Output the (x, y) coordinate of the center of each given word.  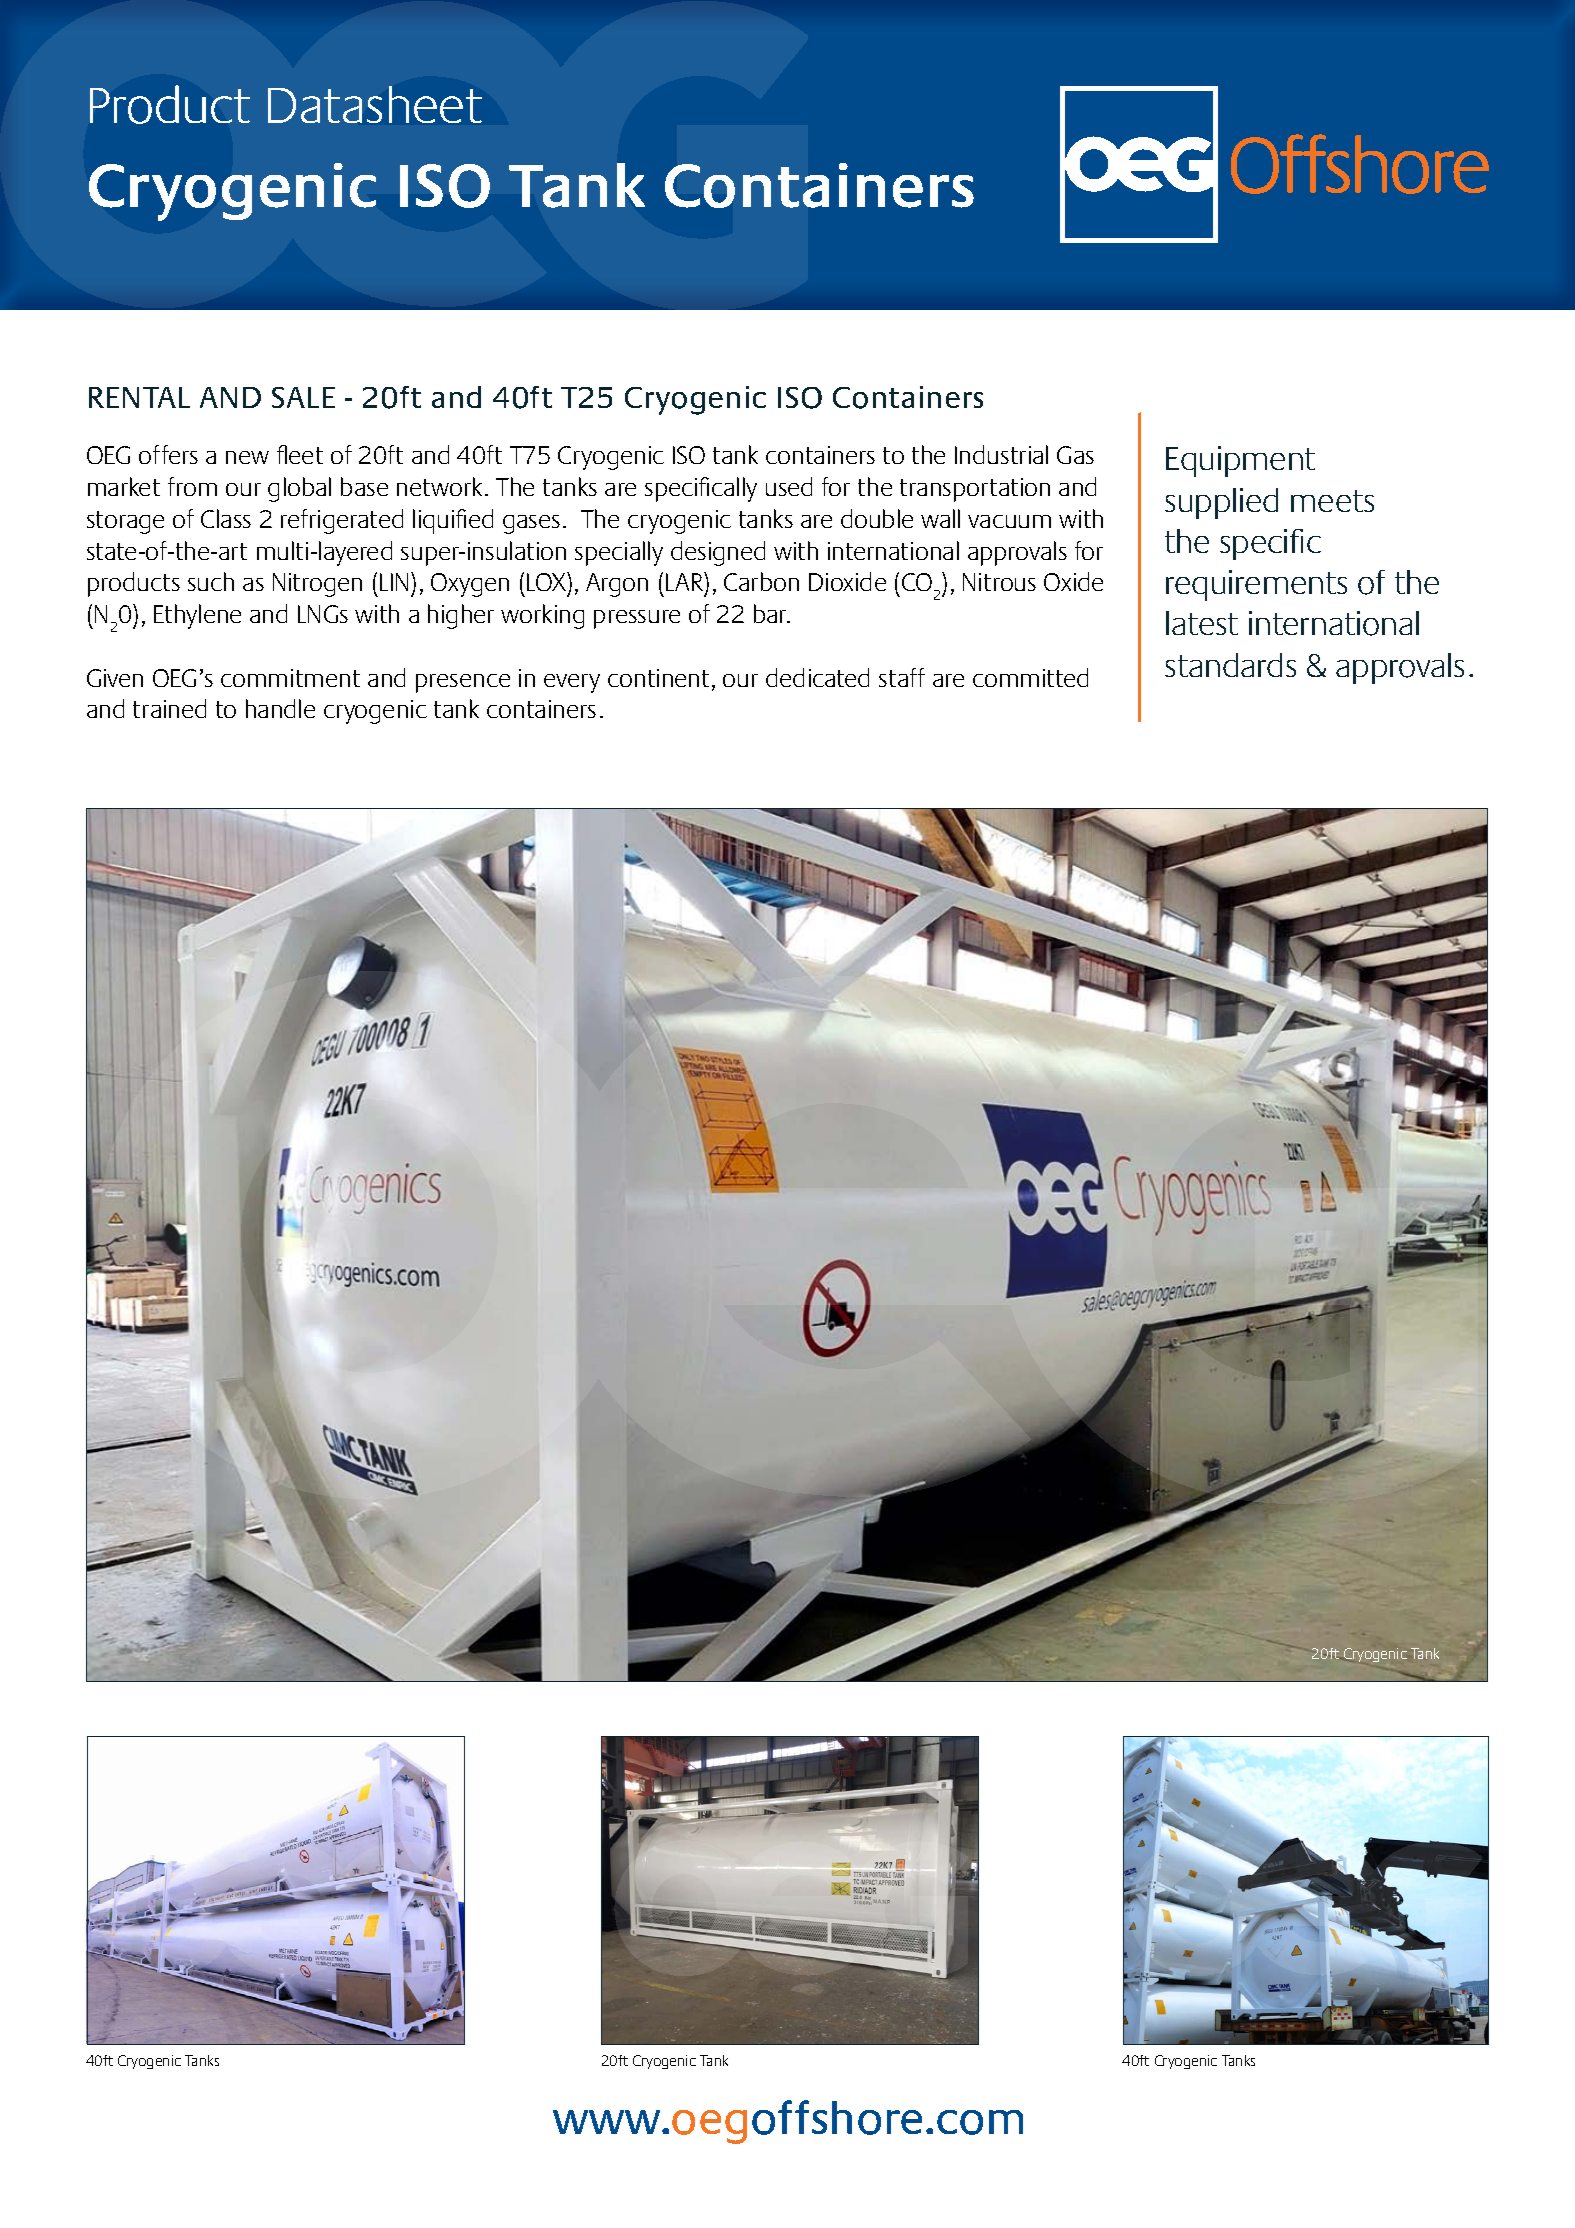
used (789, 486)
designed (718, 553)
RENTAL (139, 397)
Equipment (1240, 461)
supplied (1221, 503)
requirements (1256, 585)
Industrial (1001, 454)
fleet (300, 454)
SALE (303, 397)
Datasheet (375, 104)
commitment (290, 678)
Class (226, 518)
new (247, 457)
